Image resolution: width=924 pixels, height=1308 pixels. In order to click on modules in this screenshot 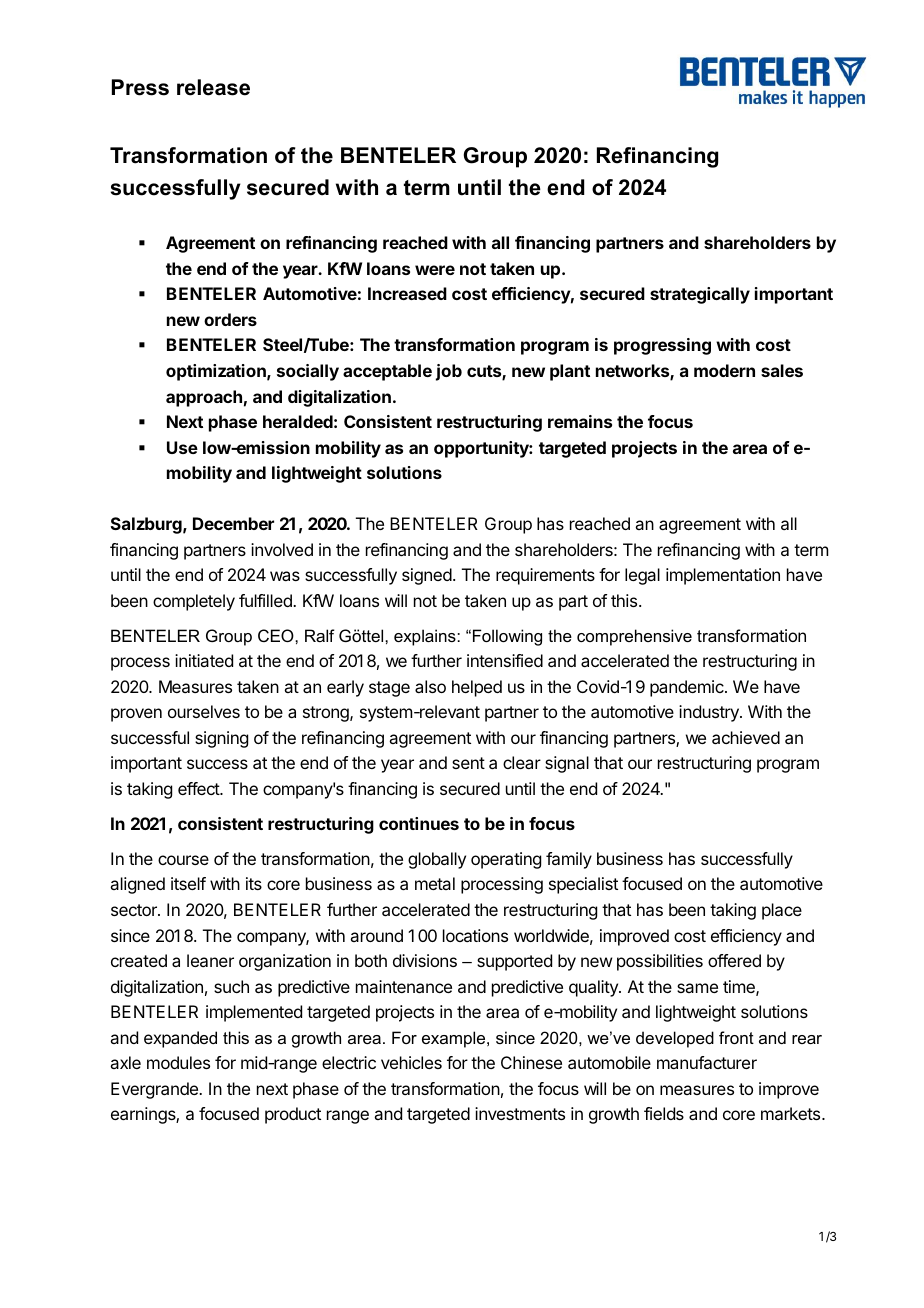, I will do `click(178, 1062)`.
